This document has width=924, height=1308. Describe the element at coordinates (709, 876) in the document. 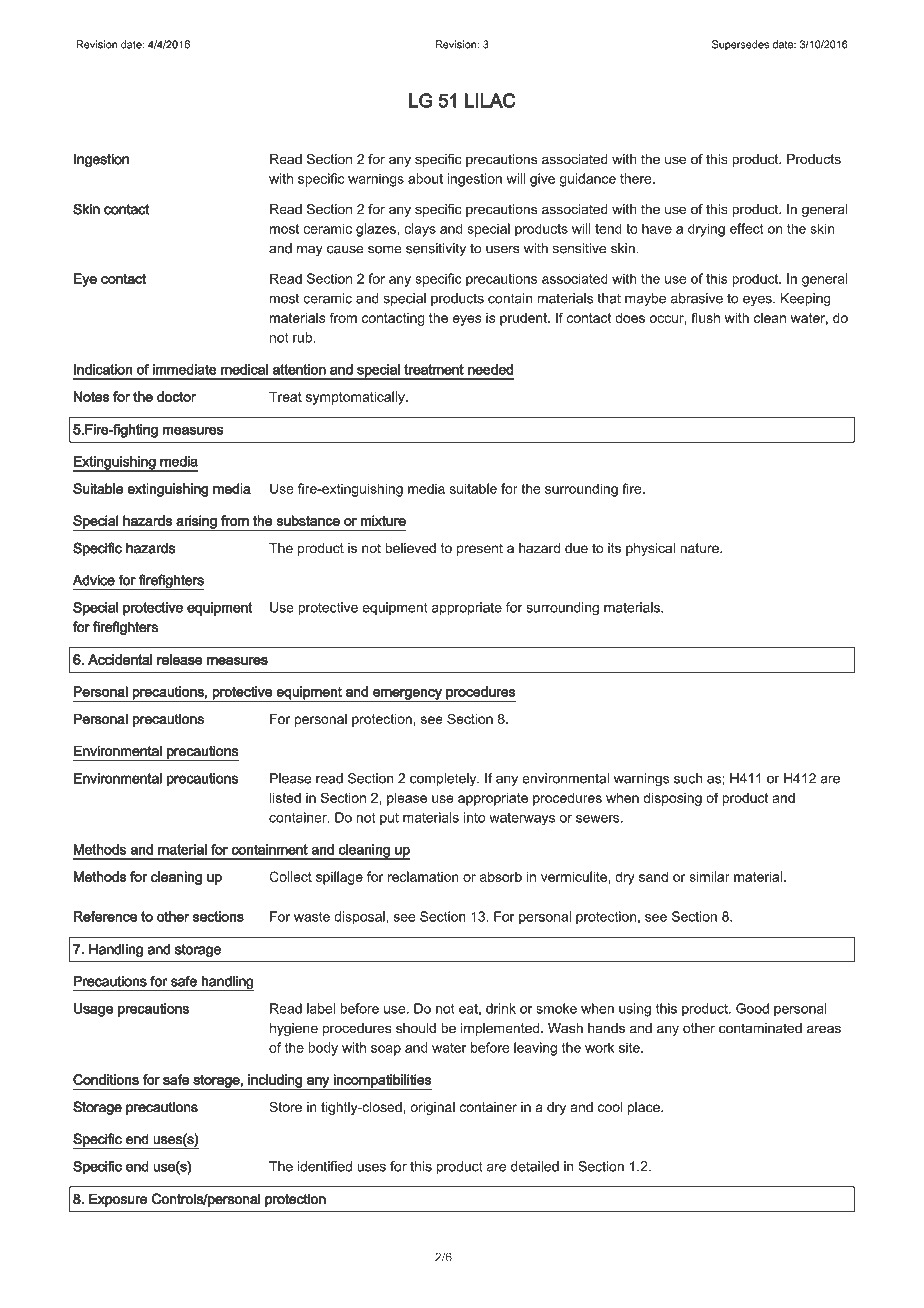

I see `similar` at that location.
